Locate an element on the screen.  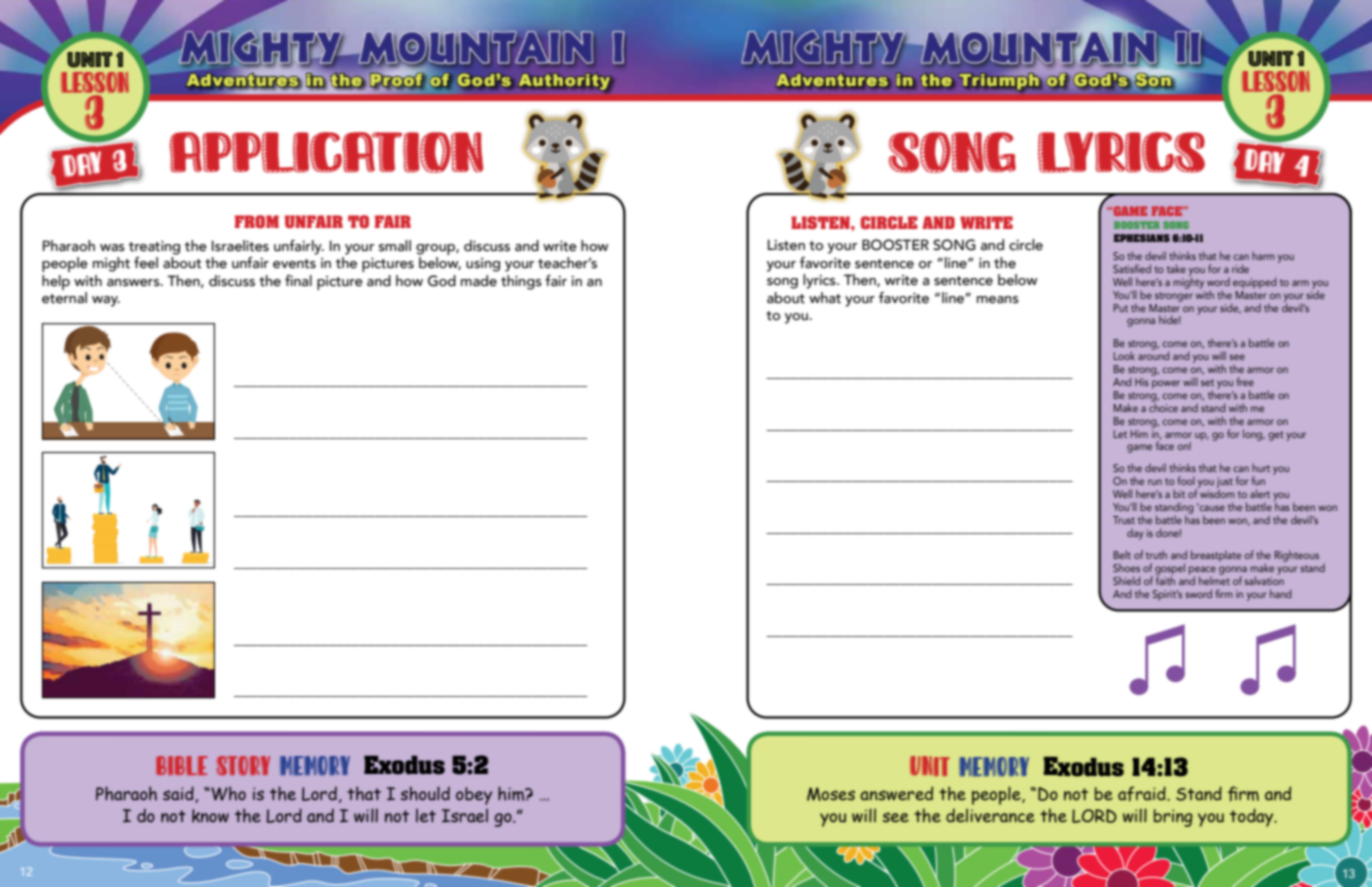
Shield is located at coordinates (1126, 580).
